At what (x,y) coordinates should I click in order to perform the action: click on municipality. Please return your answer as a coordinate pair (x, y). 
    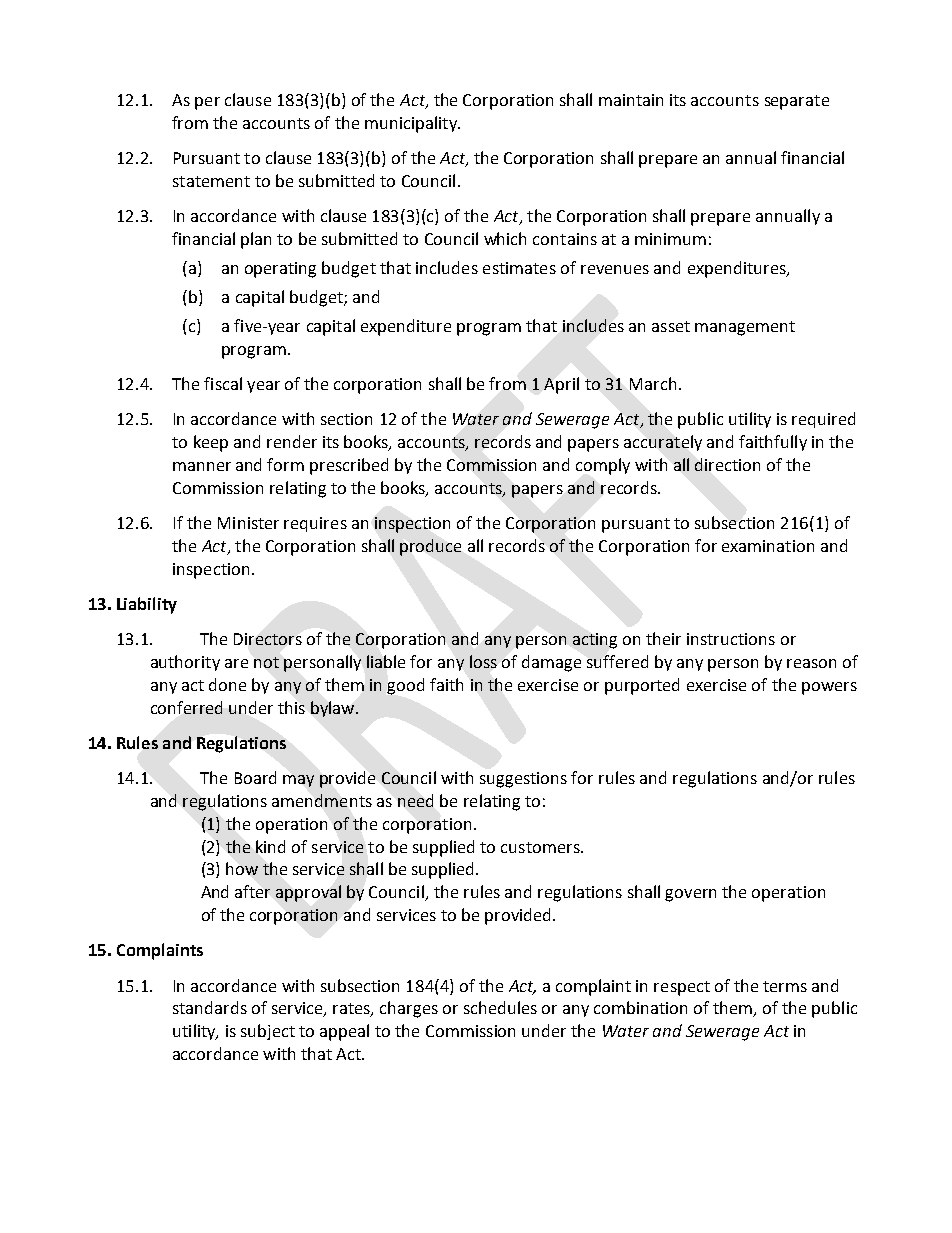
    Looking at the image, I should click on (412, 124).
